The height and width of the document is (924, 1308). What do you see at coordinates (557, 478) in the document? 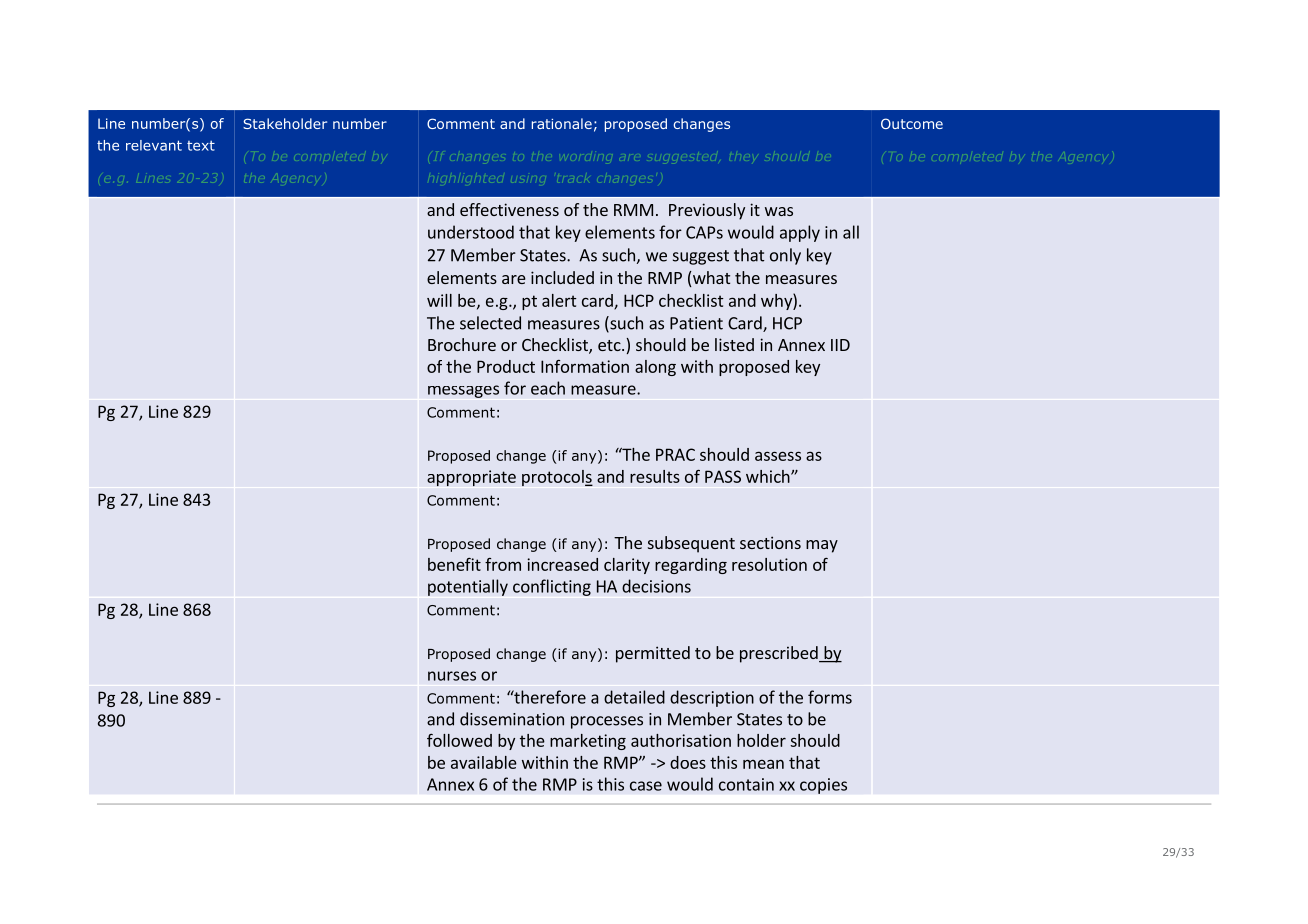
I see `protocols` at bounding box center [557, 478].
